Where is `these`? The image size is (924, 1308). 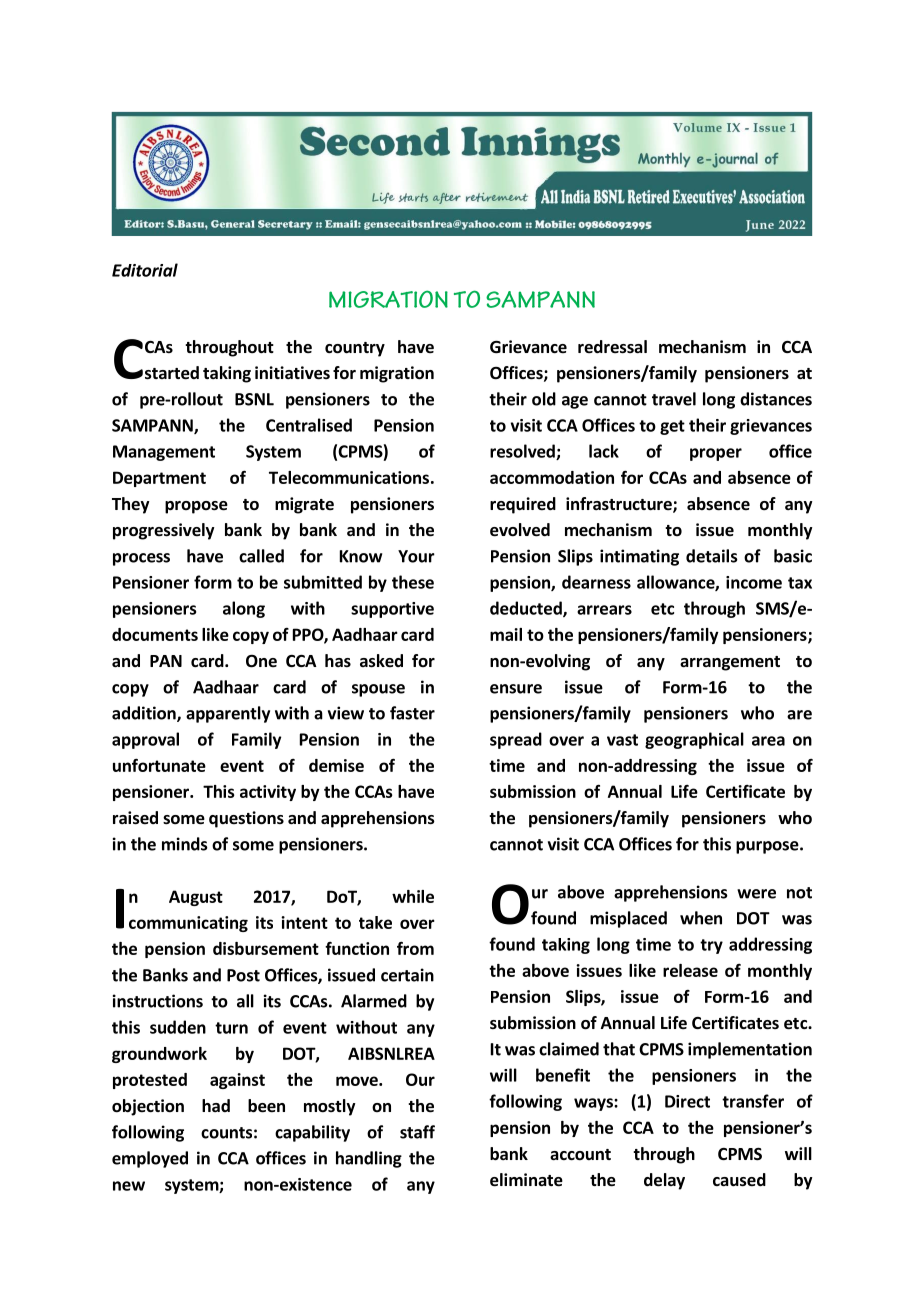 these is located at coordinates (413, 582).
